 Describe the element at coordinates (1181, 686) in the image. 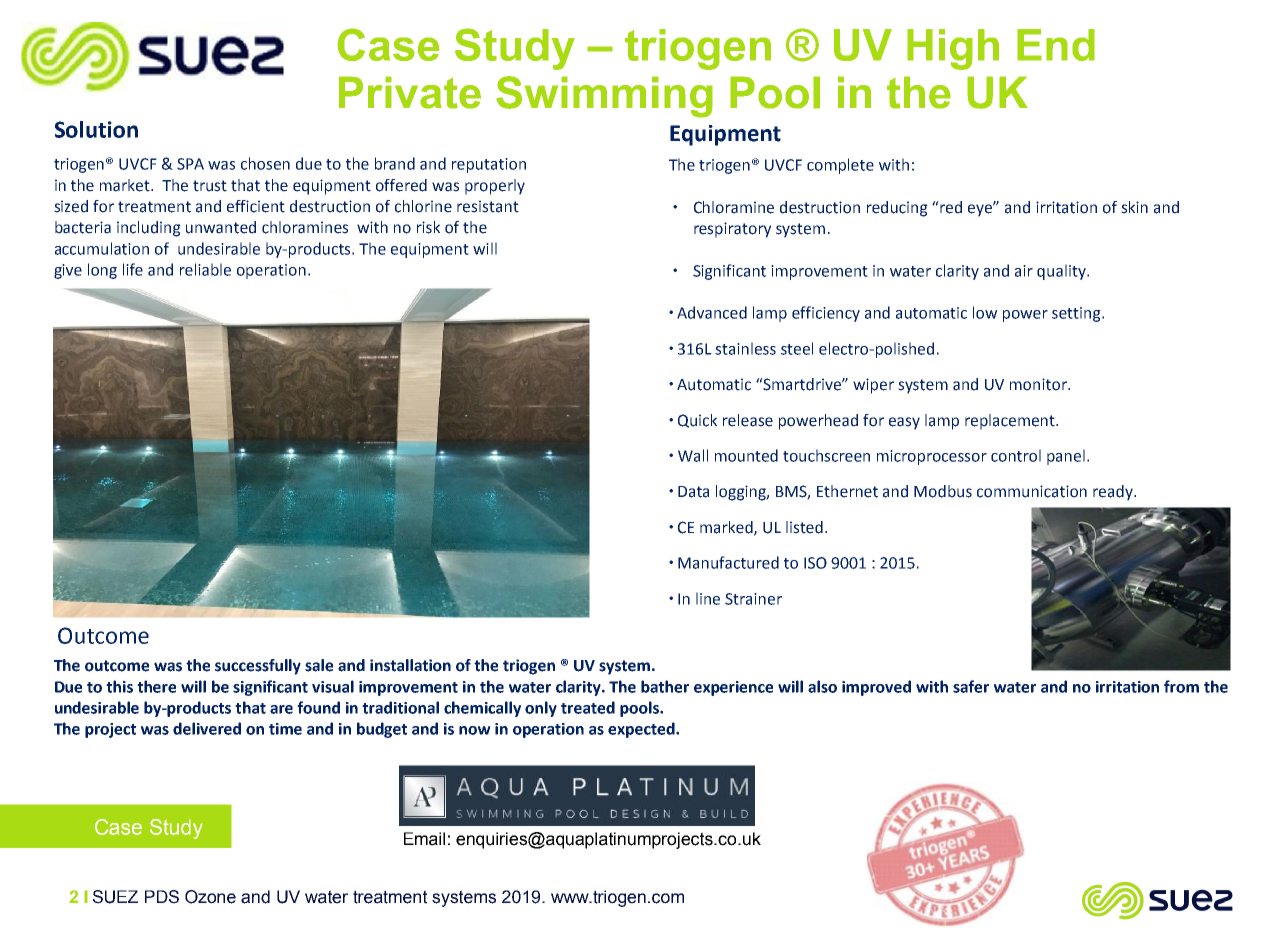

I see `from` at that location.
